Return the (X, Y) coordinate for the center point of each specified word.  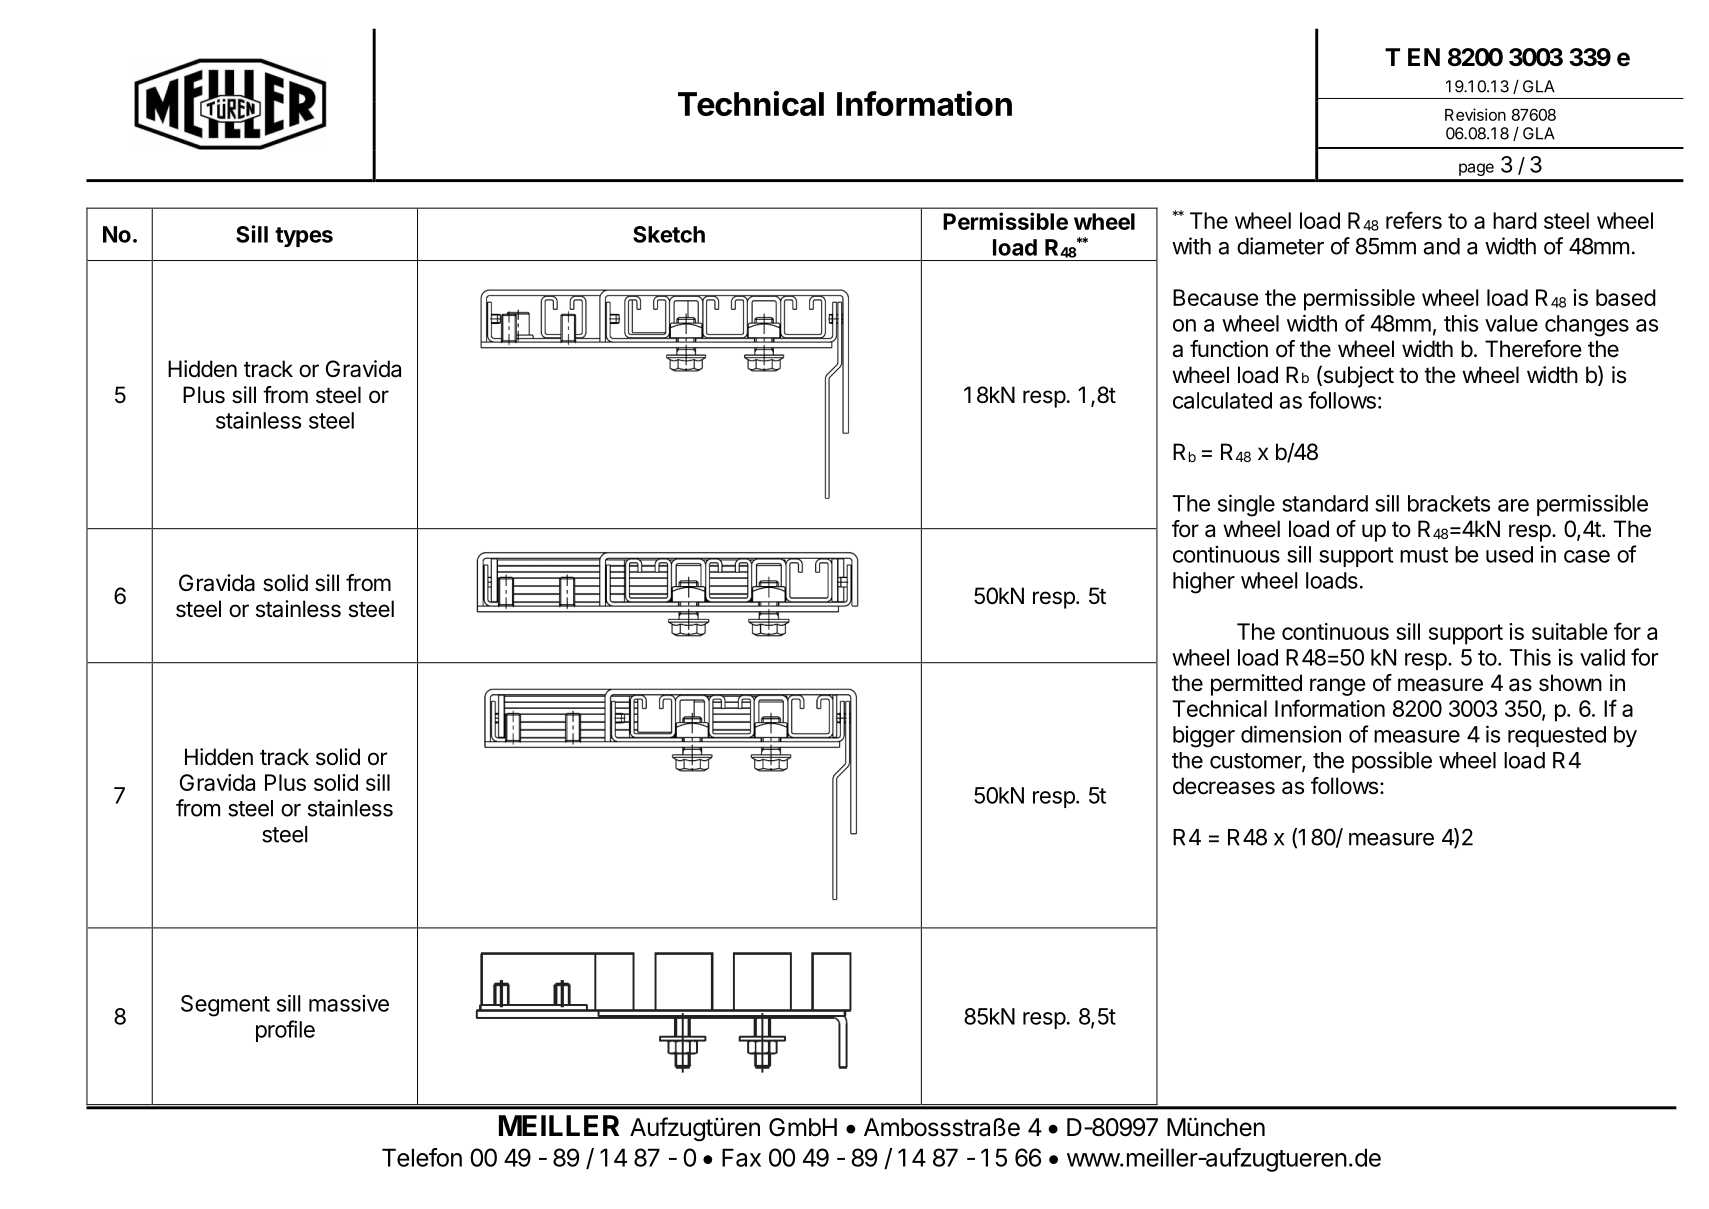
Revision (1475, 114)
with (1191, 246)
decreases (1224, 786)
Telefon (422, 1157)
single (1246, 505)
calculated (1222, 400)
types (304, 237)
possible (1392, 762)
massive (349, 1003)
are (1513, 505)
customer (1256, 762)
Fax (741, 1157)
